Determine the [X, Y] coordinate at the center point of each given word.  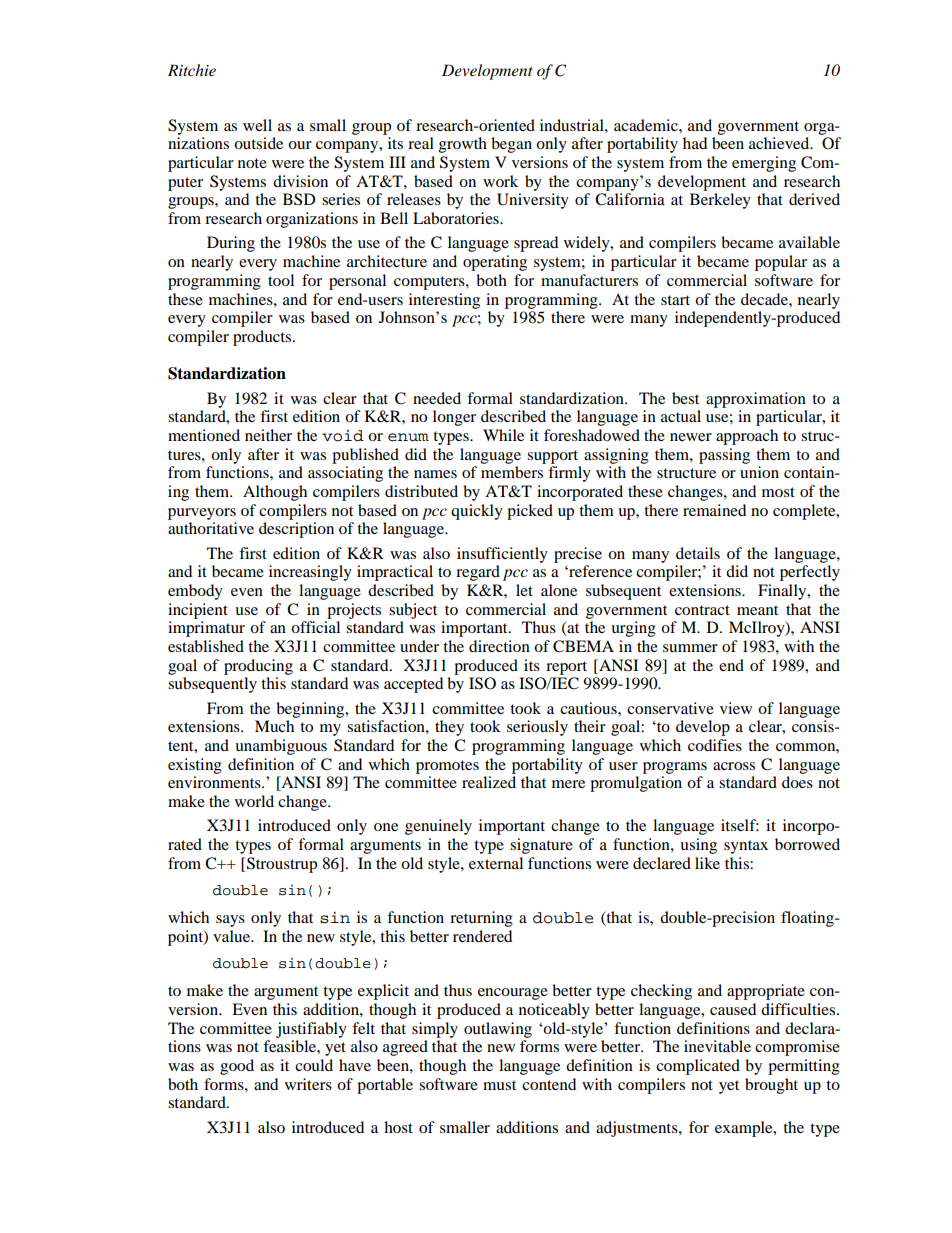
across [734, 766]
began [511, 145]
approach [747, 437]
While [503, 435]
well [257, 125]
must [499, 1085]
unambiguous [281, 747]
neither [268, 435]
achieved [780, 143]
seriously [537, 728]
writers [308, 1084]
